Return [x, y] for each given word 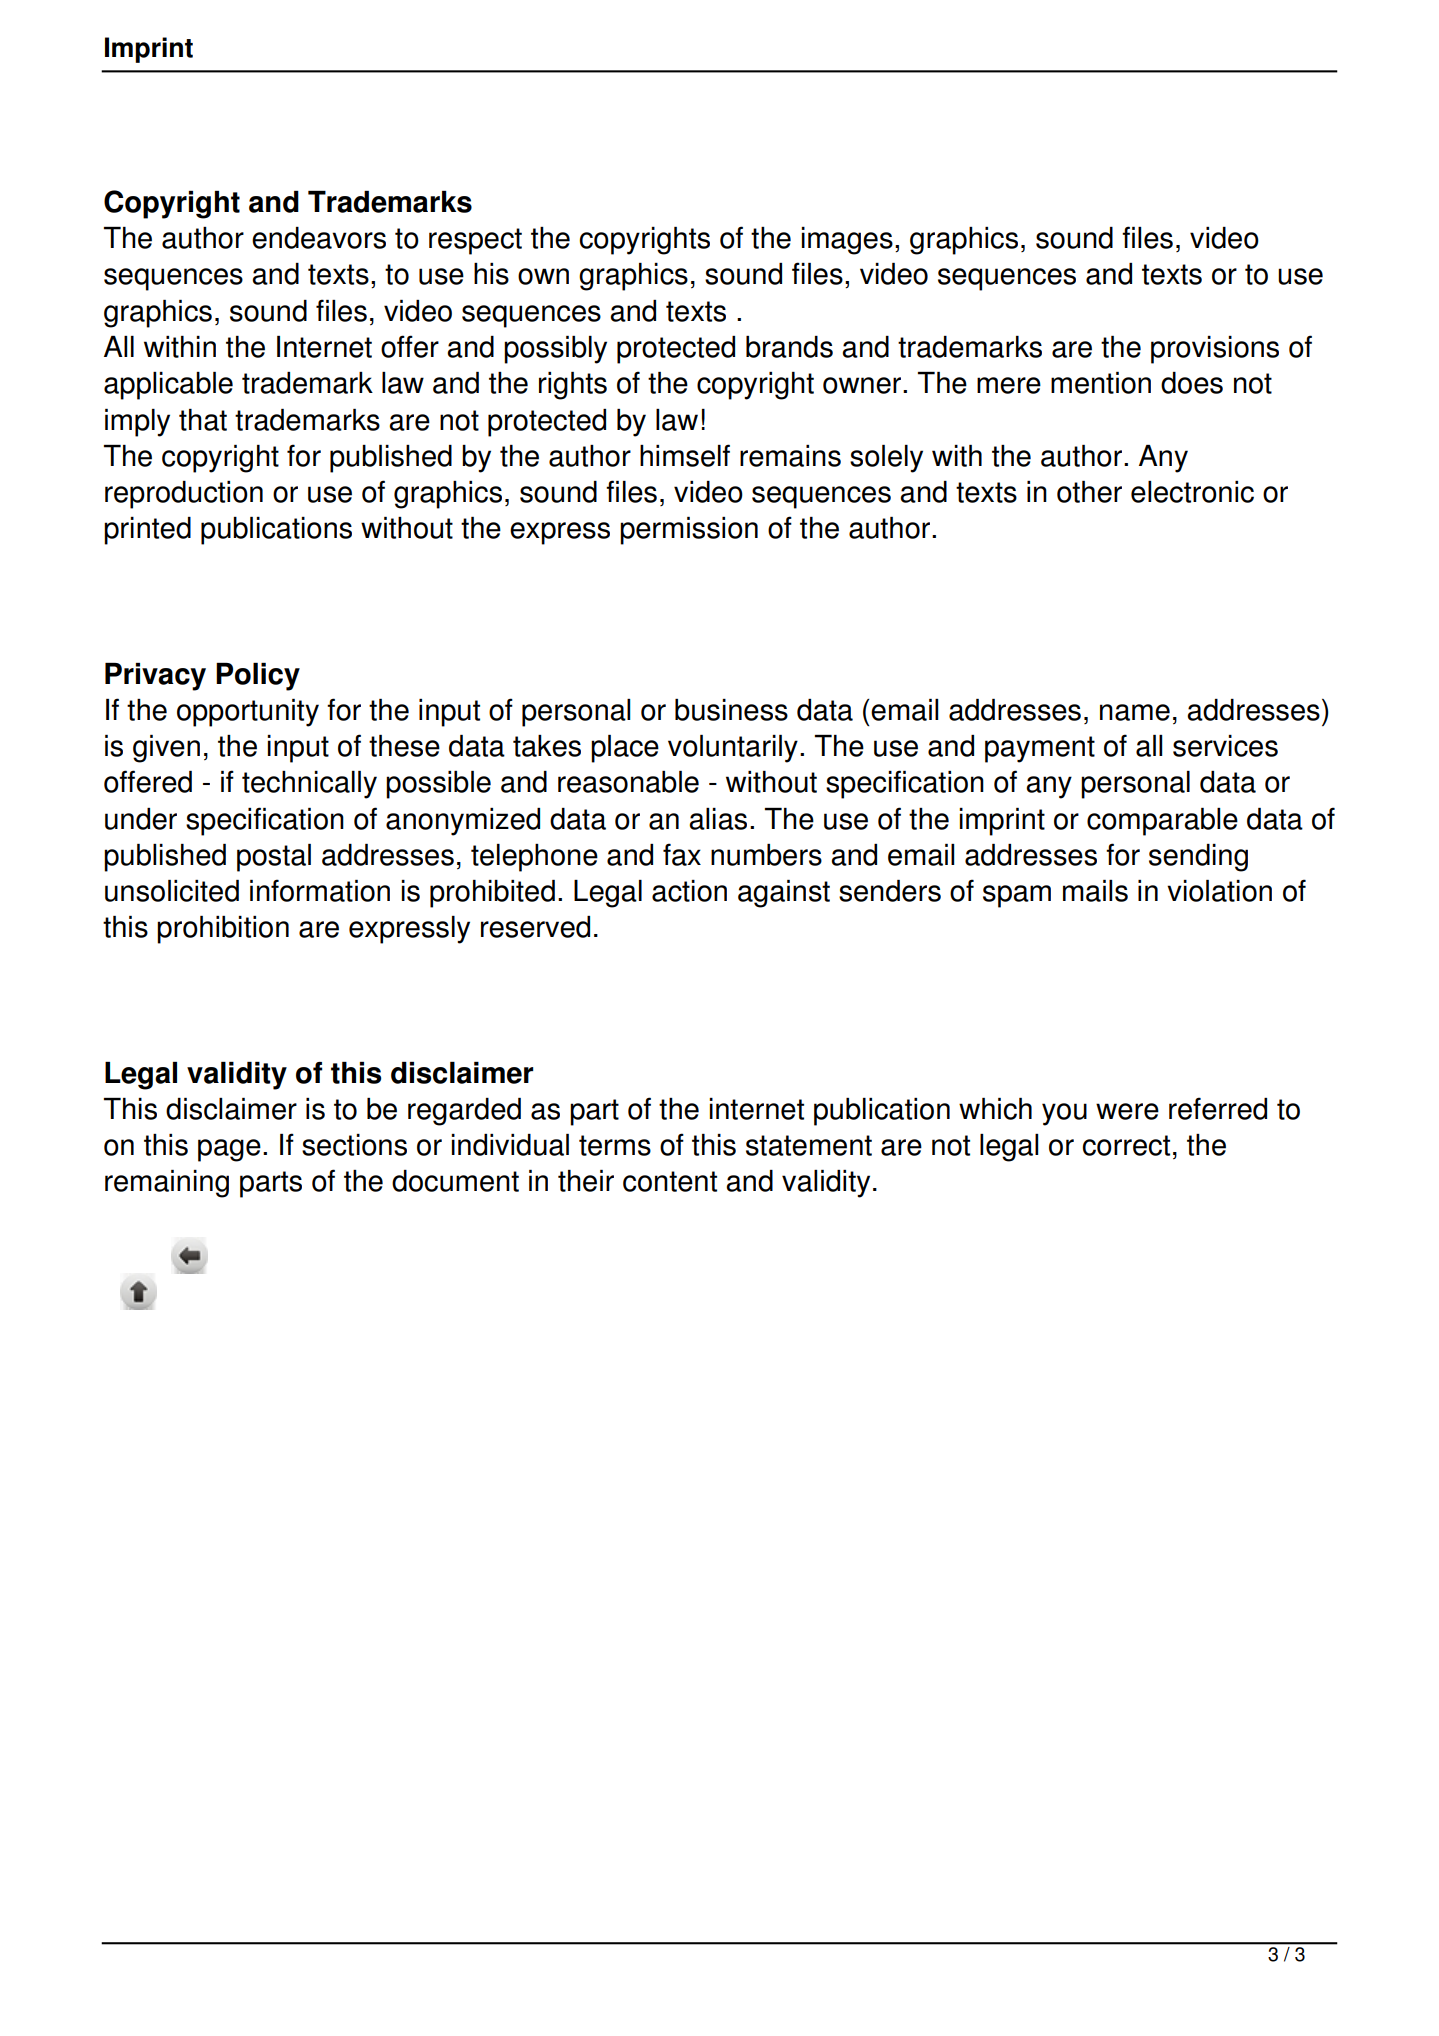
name [1135, 712]
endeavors [319, 238]
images [847, 241]
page [229, 1150]
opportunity [248, 713]
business [731, 710]
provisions [1215, 350]
